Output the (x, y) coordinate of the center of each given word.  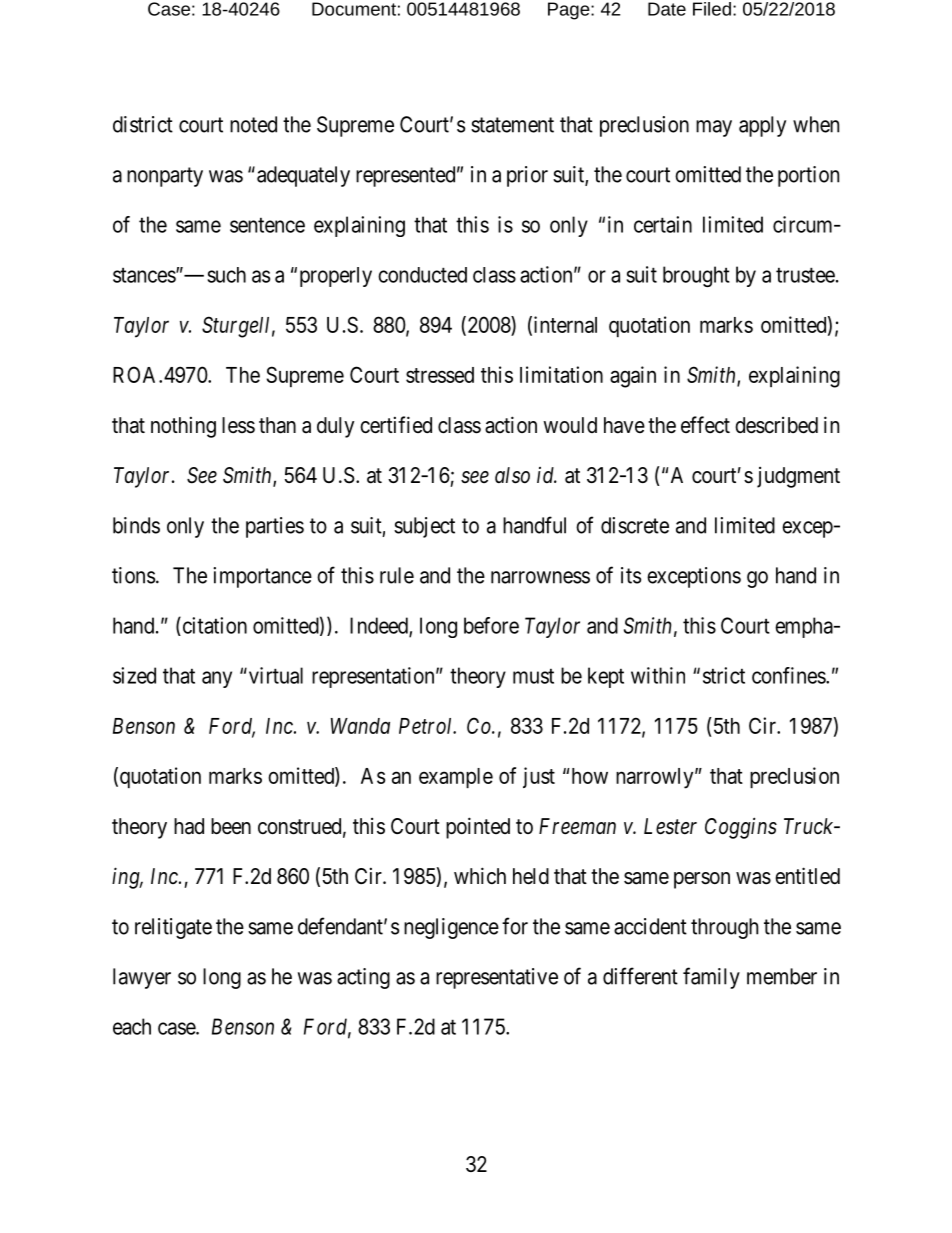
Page (570, 11)
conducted (422, 275)
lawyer (142, 978)
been (231, 826)
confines (789, 675)
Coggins (741, 828)
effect (705, 425)
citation (213, 626)
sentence (267, 225)
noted (253, 124)
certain (663, 224)
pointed (478, 828)
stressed (440, 375)
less (238, 425)
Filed (712, 9)
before (491, 625)
